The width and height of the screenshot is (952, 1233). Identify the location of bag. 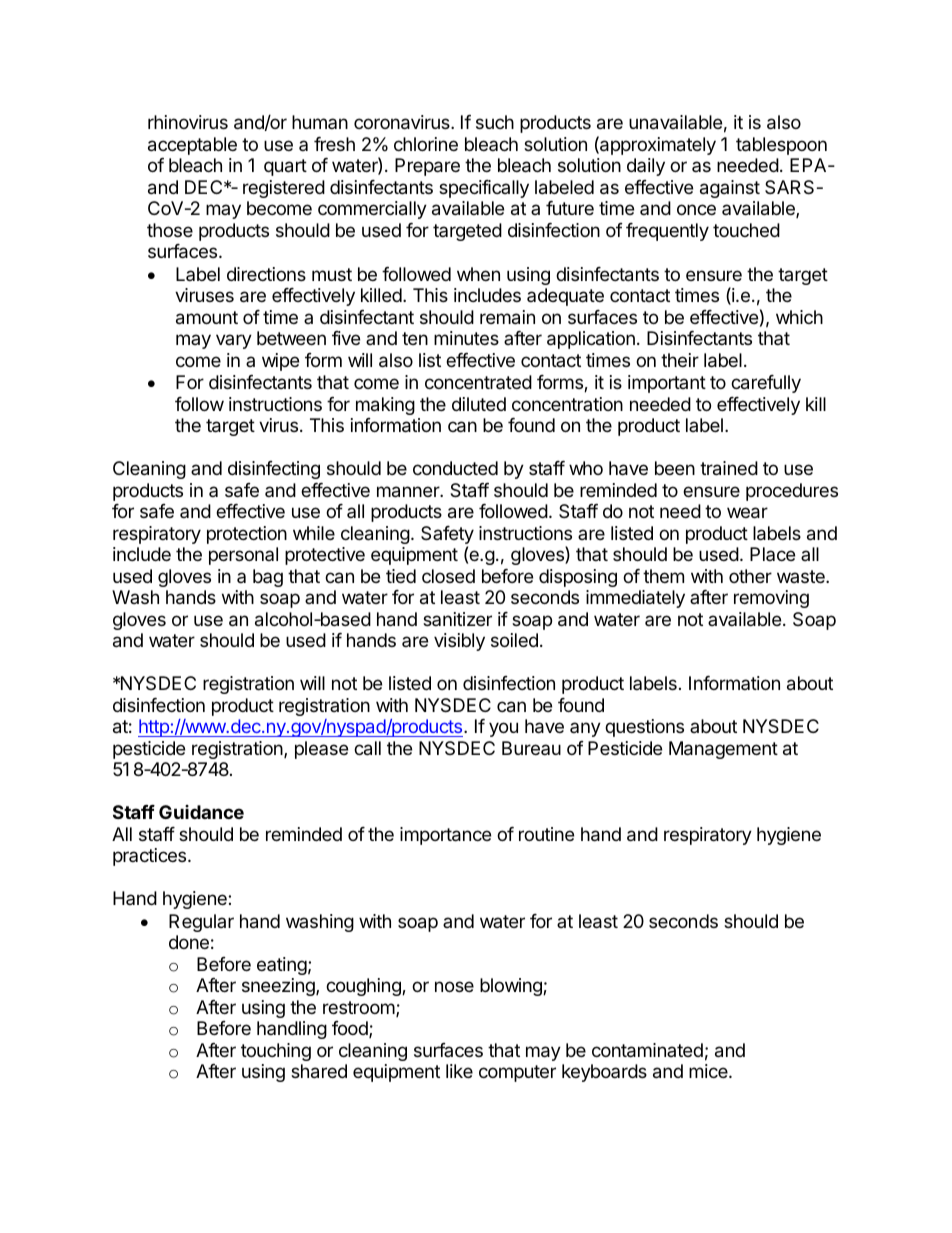
(268, 578).
